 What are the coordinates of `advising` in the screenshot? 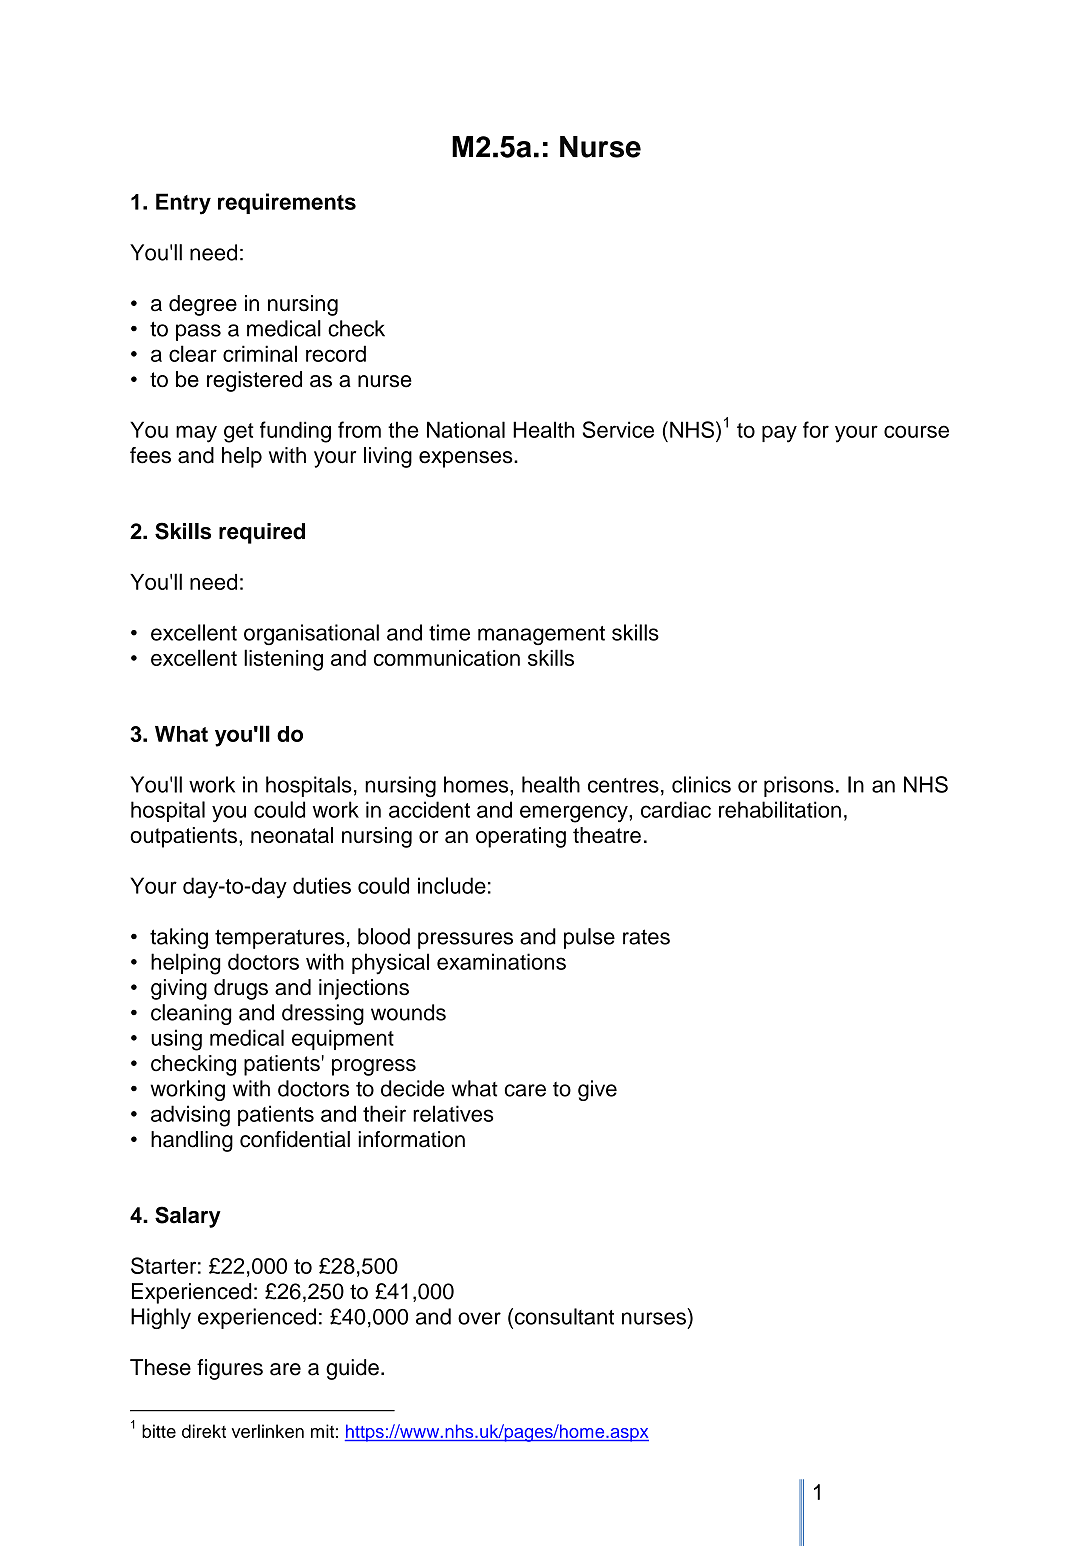 It's located at (190, 1116).
